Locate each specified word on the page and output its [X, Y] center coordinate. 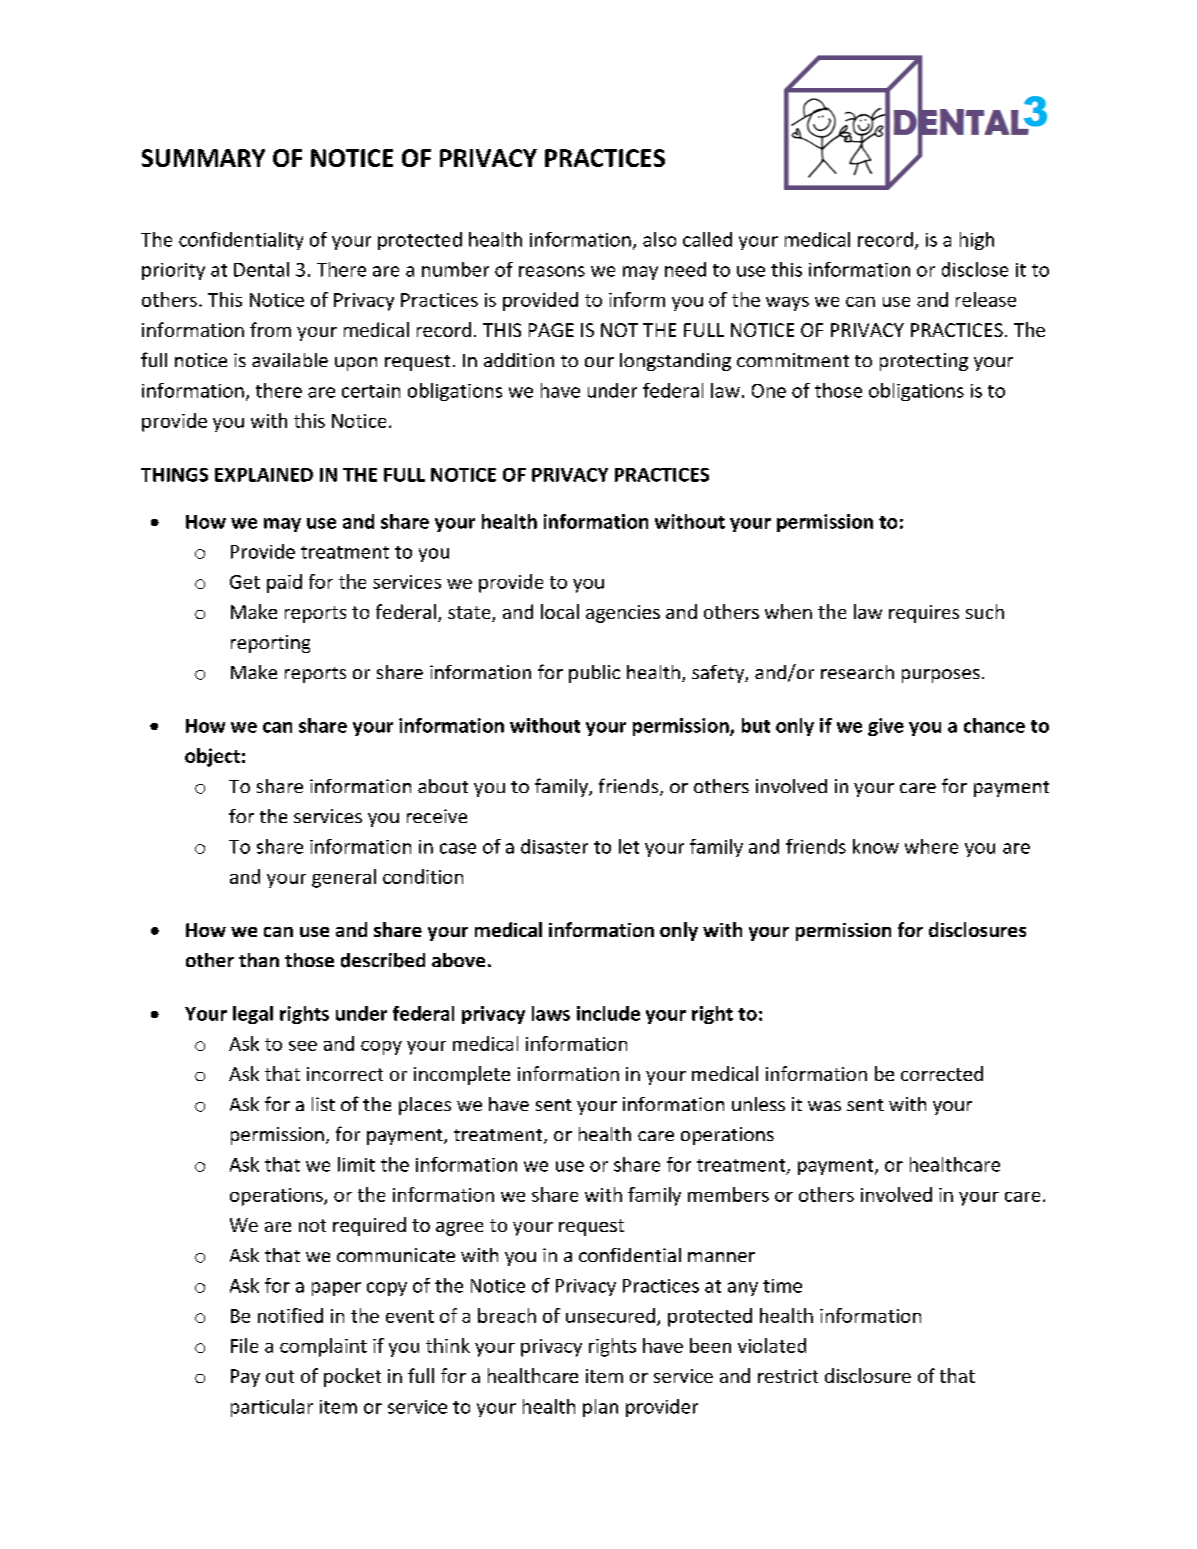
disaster [554, 846]
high [977, 241]
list [323, 1104]
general [344, 878]
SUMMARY [203, 158]
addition [519, 360]
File [244, 1345]
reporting [270, 644]
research [857, 672]
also [659, 239]
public [594, 674]
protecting [924, 362]
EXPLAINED [264, 475]
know [876, 846]
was [824, 1106]
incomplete [462, 1075]
